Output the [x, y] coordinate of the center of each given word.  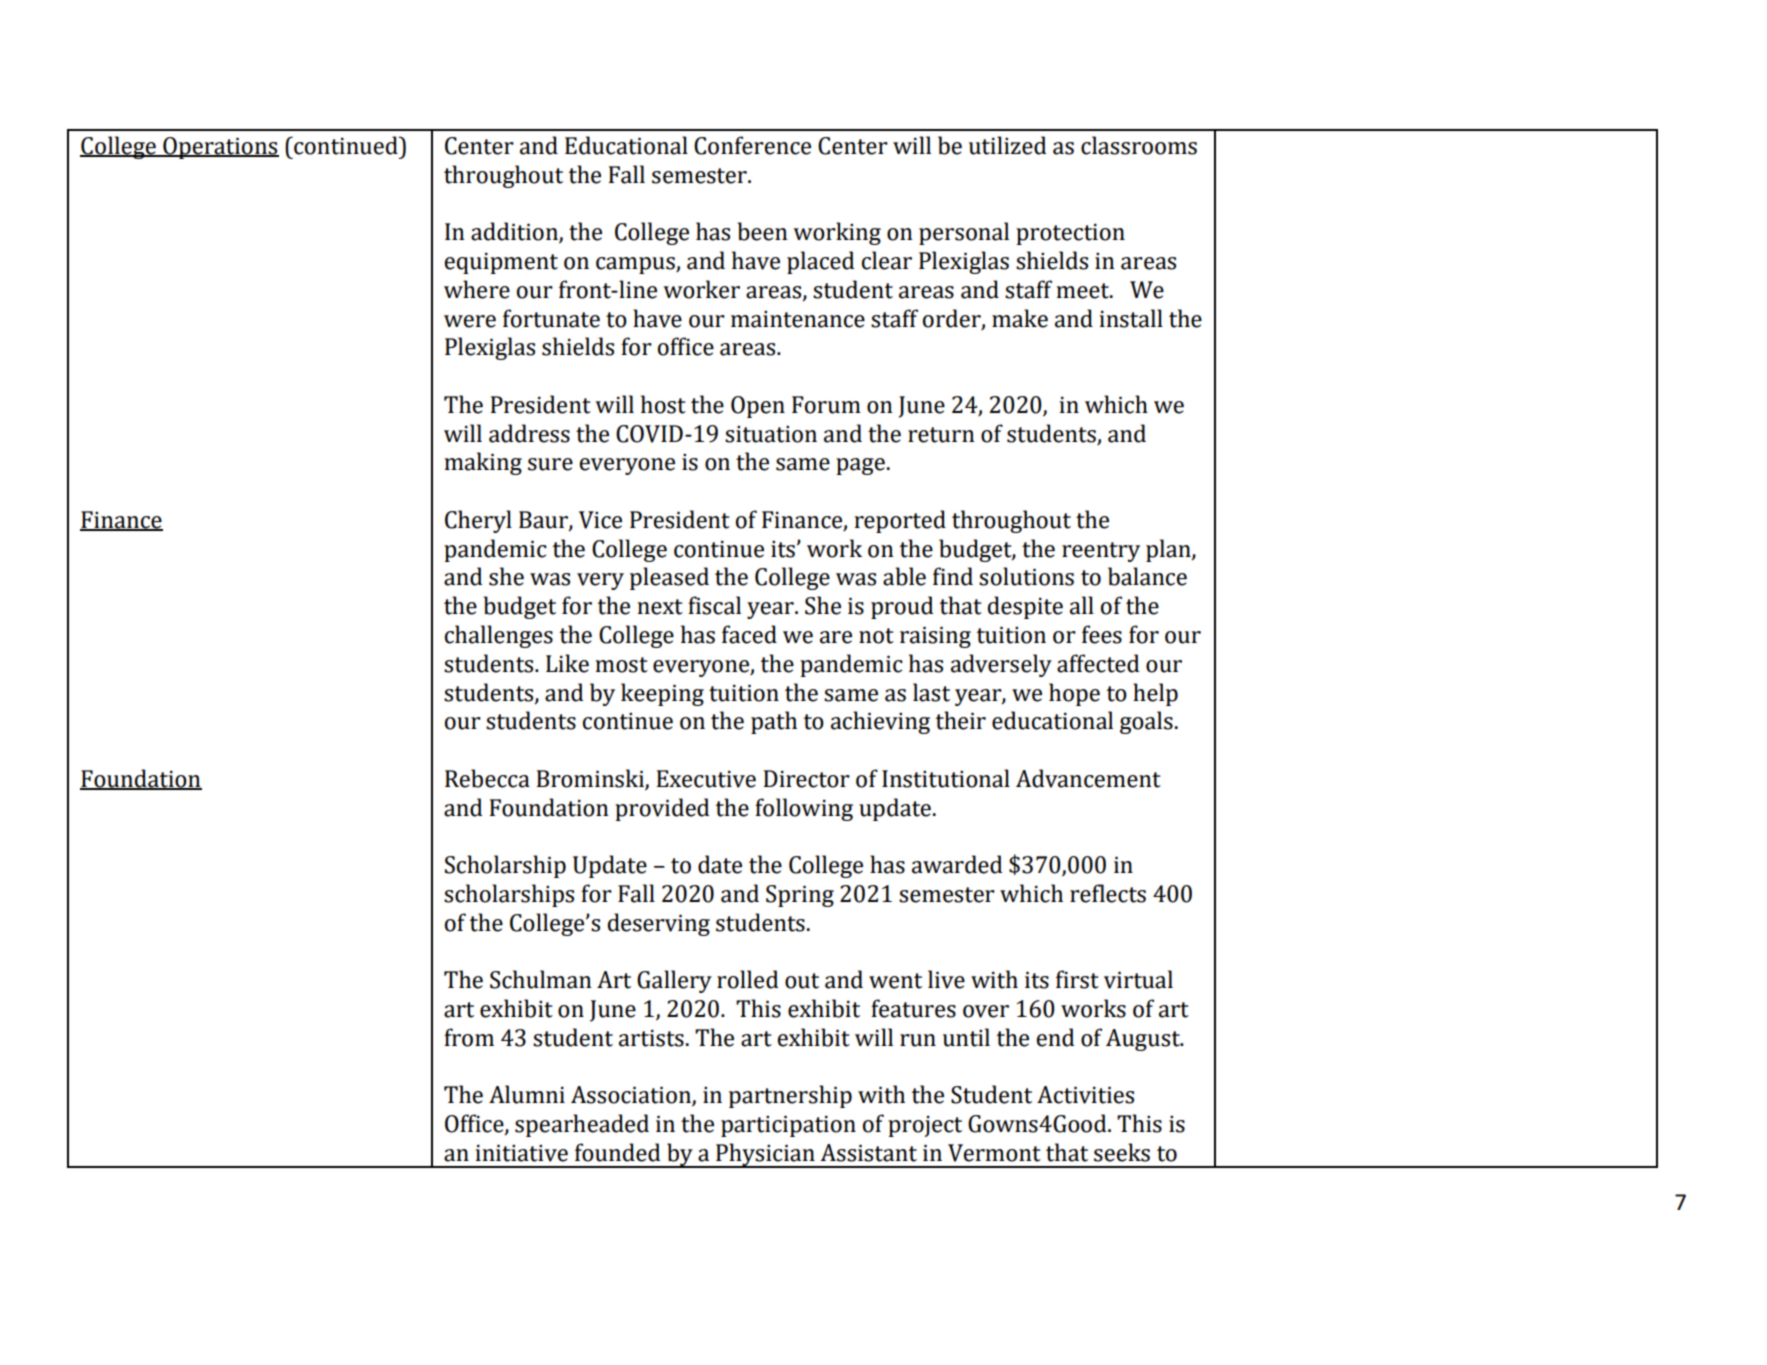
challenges [499, 636]
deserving [659, 924]
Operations [220, 148]
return [941, 435]
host [663, 404]
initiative [521, 1153]
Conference [752, 145]
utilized [1007, 145]
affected [1098, 663]
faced [749, 634]
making [483, 463]
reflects [1108, 893]
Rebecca [487, 778]
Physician [765, 1155]
